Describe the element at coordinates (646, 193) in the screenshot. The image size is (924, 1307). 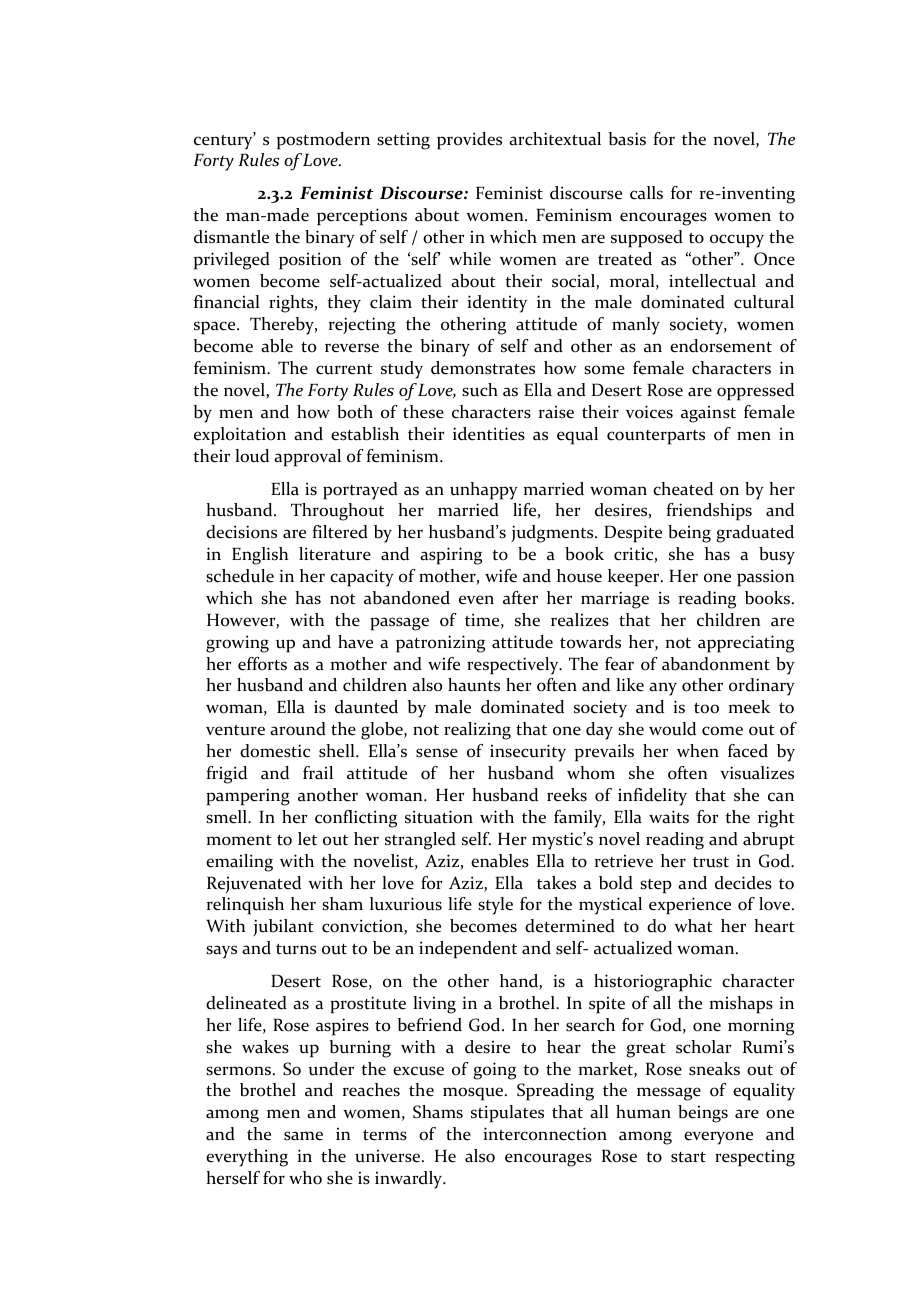
I see `calls` at that location.
